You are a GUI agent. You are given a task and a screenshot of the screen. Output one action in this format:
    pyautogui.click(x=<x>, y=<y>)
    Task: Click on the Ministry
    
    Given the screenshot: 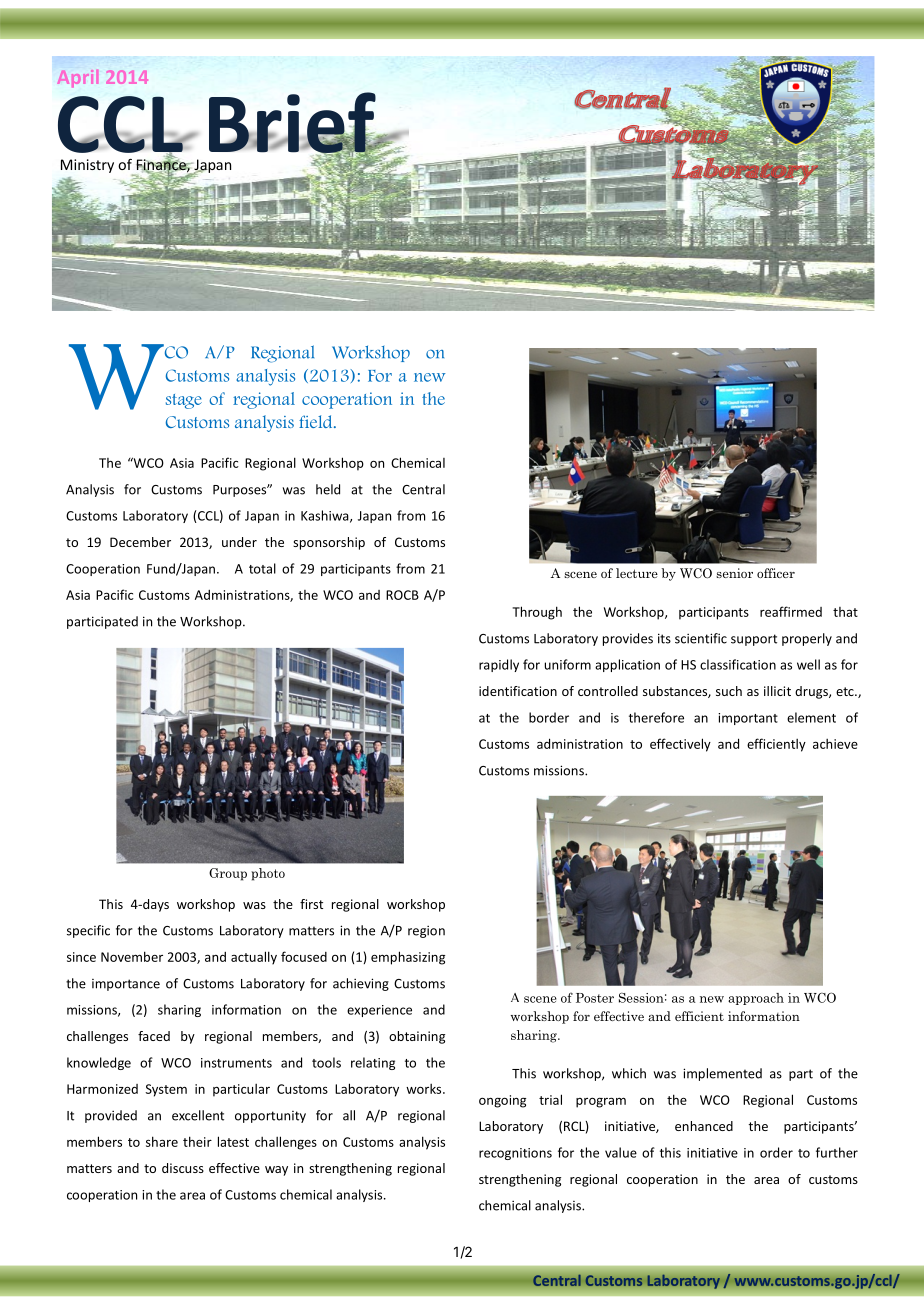 What is the action you would take?
    pyautogui.click(x=87, y=166)
